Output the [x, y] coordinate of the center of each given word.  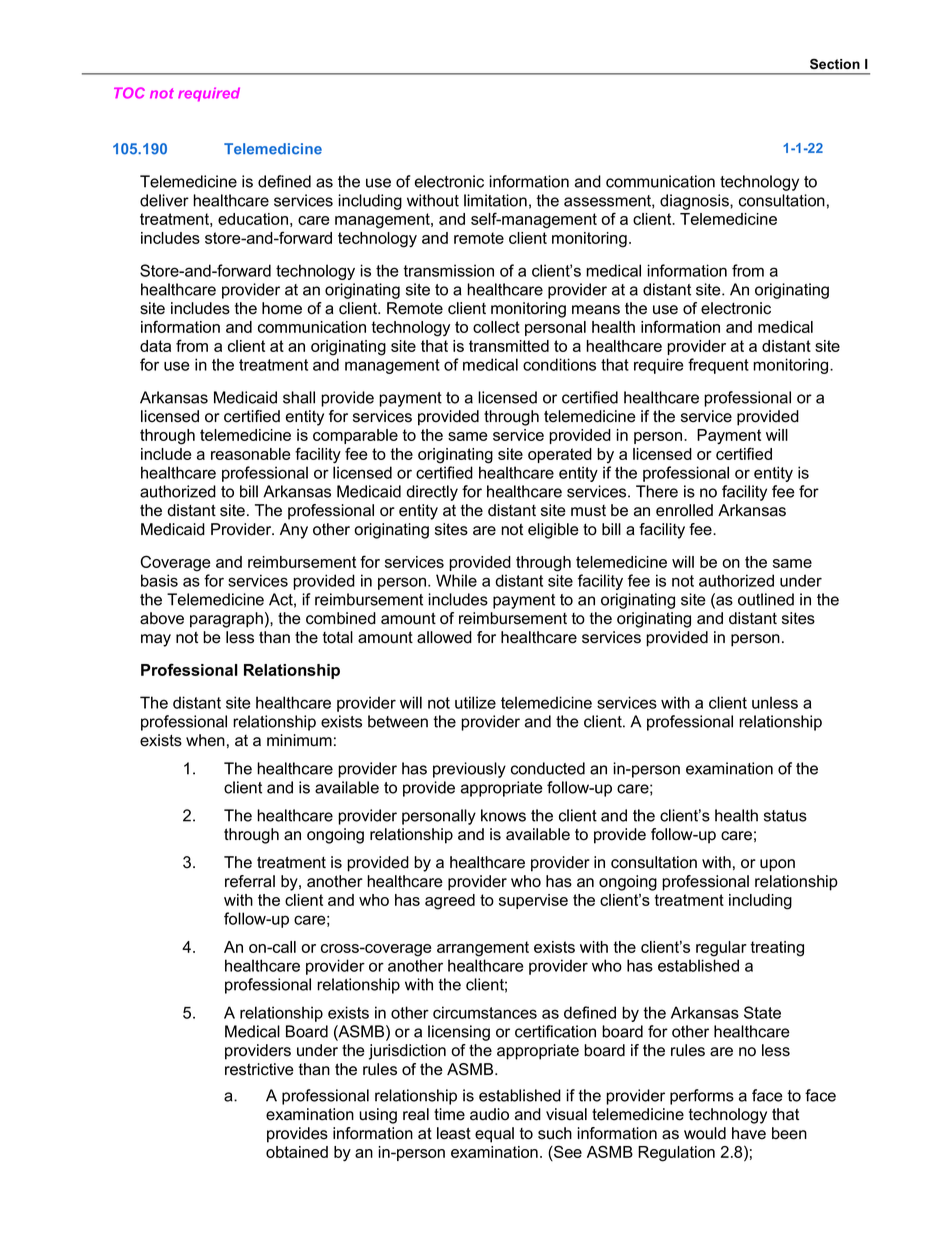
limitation [495, 200]
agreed [450, 902]
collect [496, 327]
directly [432, 493]
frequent [718, 366]
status [785, 816]
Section [835, 64]
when [205, 740]
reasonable [250, 454]
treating [777, 949]
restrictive [259, 1069]
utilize [475, 702]
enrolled [684, 510]
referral [250, 881]
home [282, 308]
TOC [129, 93]
